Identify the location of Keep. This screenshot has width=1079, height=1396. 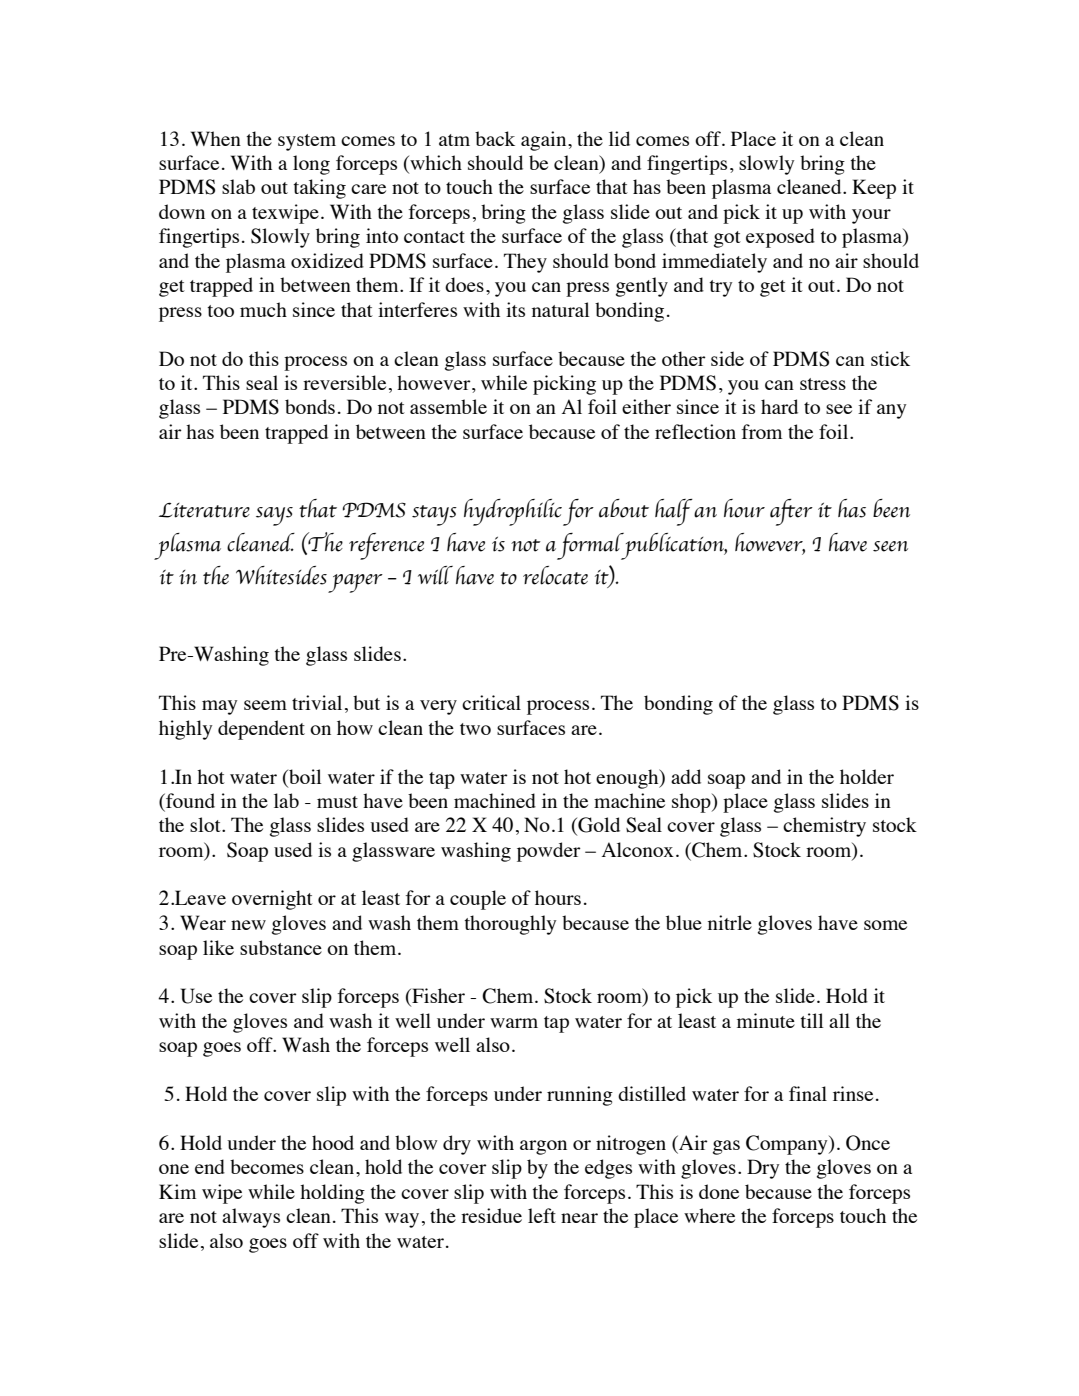
(874, 189).
